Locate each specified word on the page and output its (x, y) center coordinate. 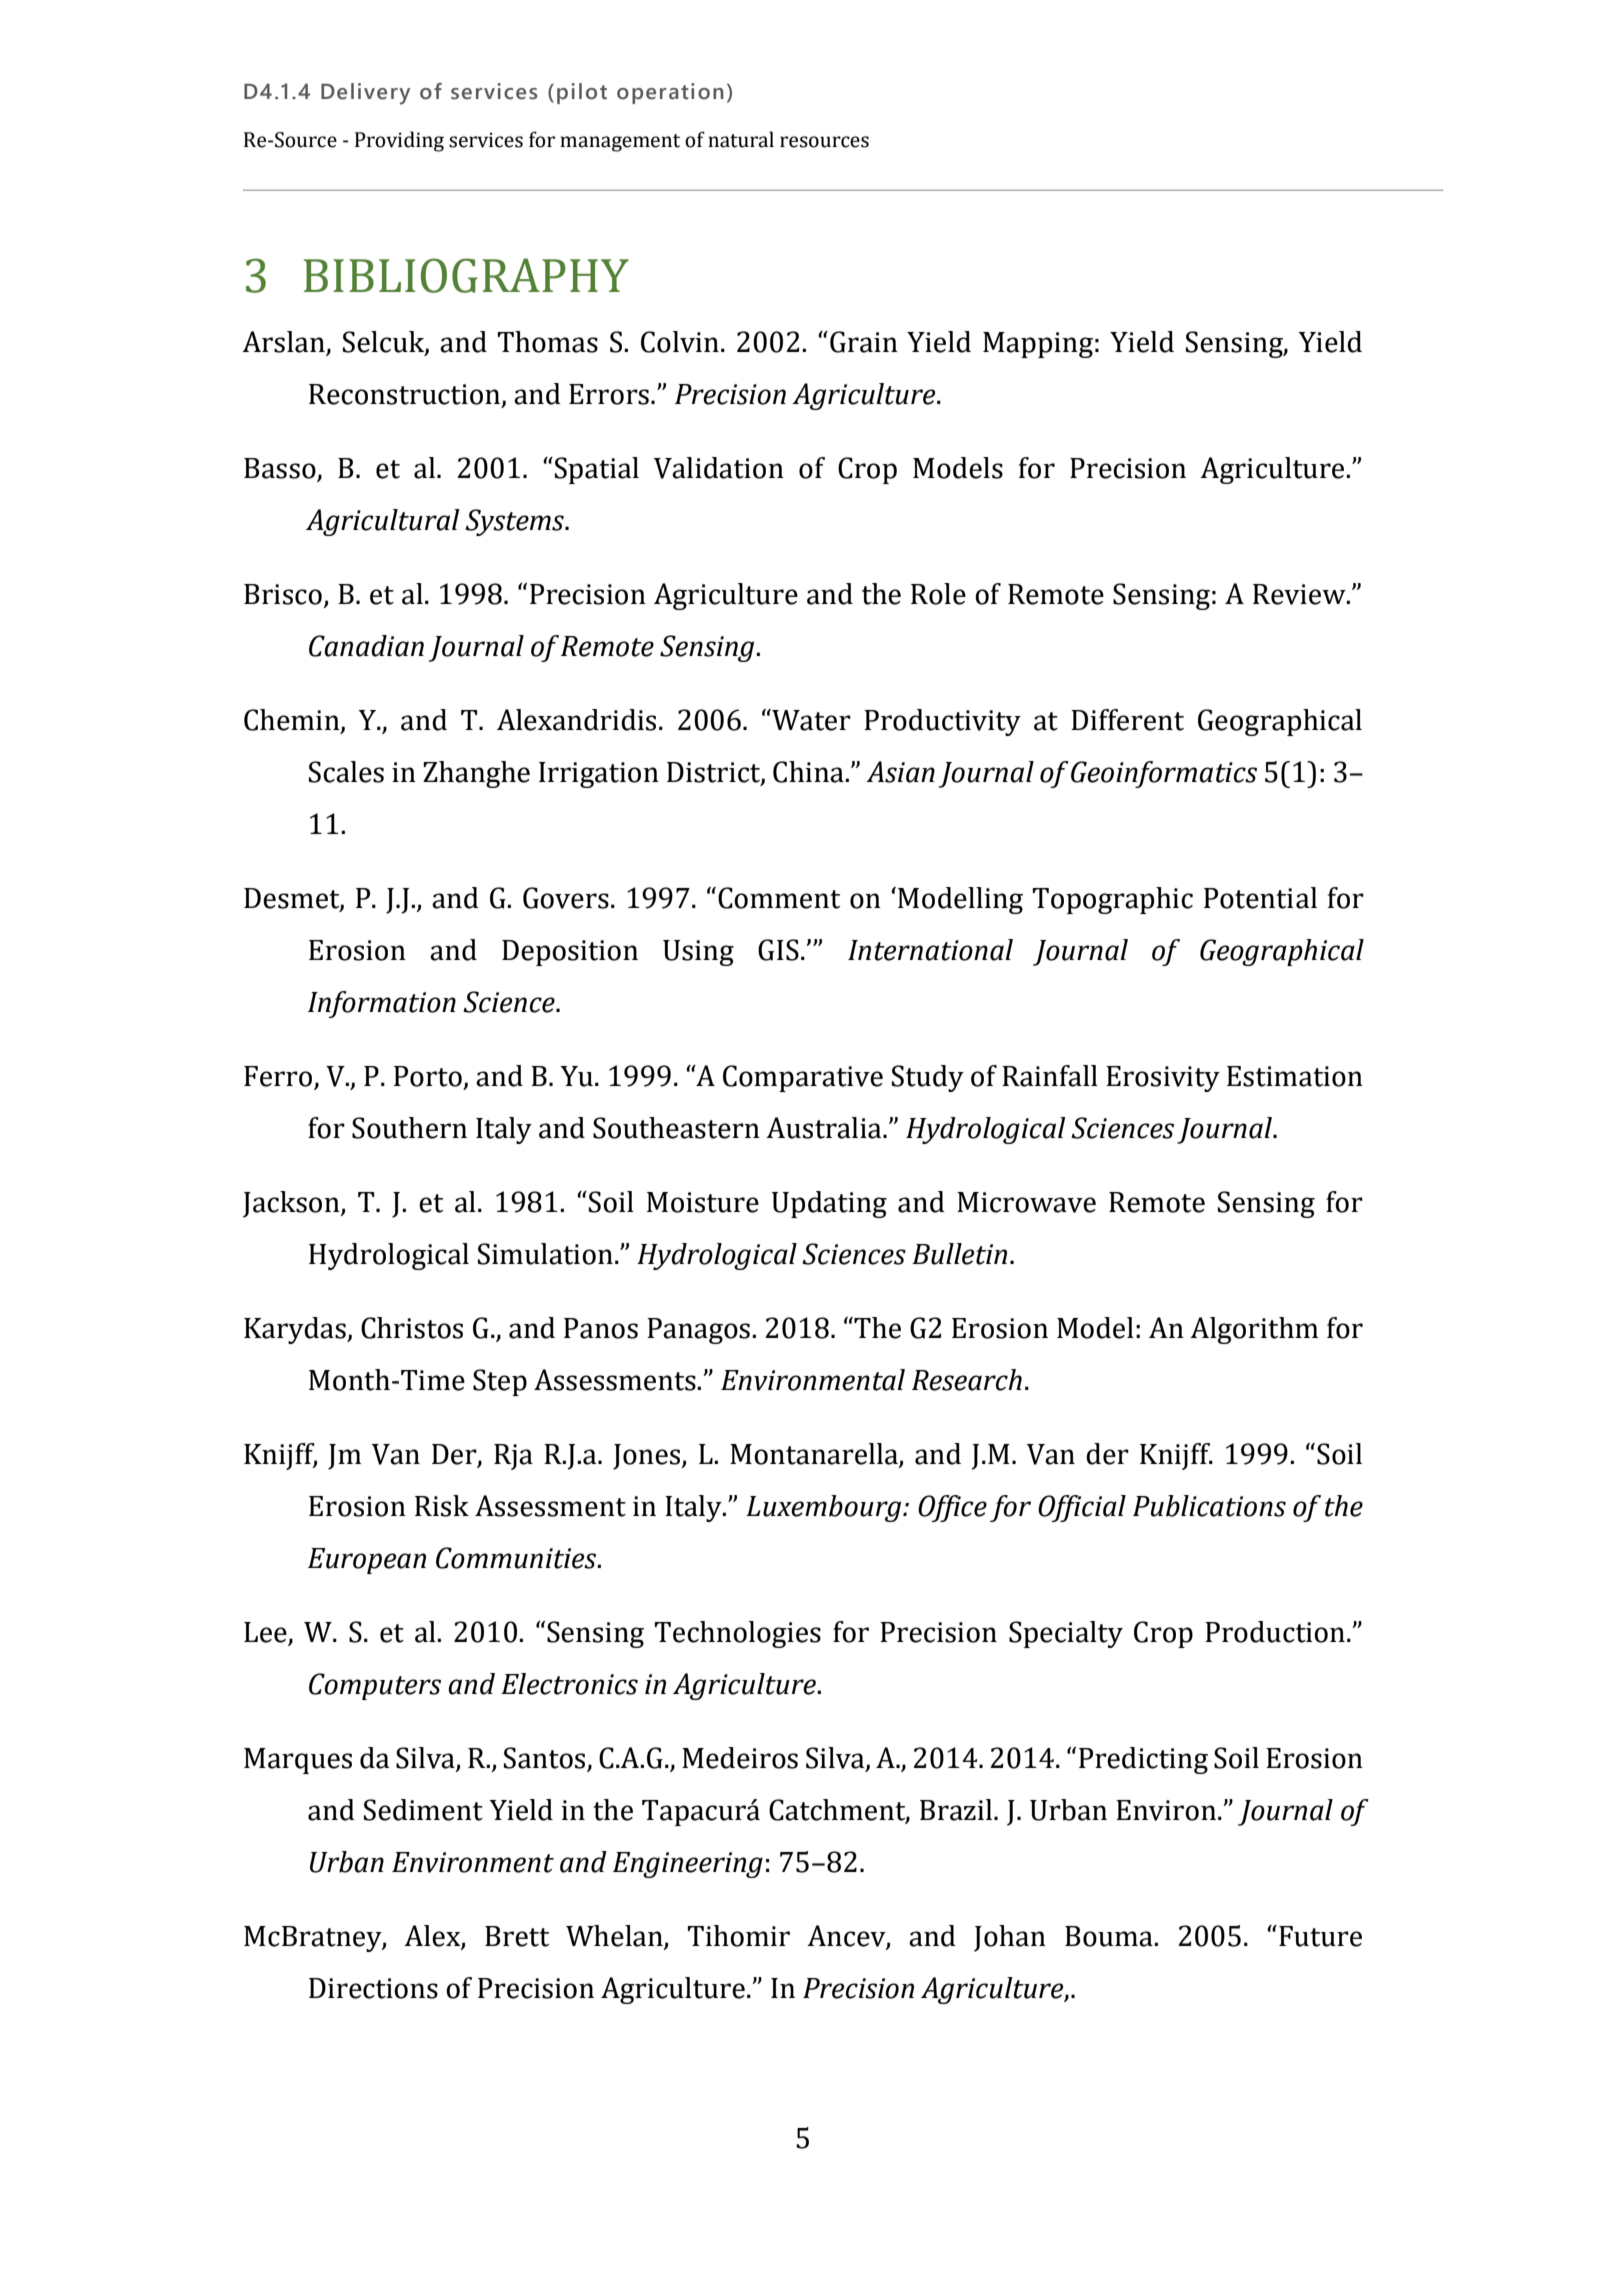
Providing (399, 141)
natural (741, 139)
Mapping (1038, 345)
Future (1320, 1936)
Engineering (688, 1865)
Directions (373, 1988)
